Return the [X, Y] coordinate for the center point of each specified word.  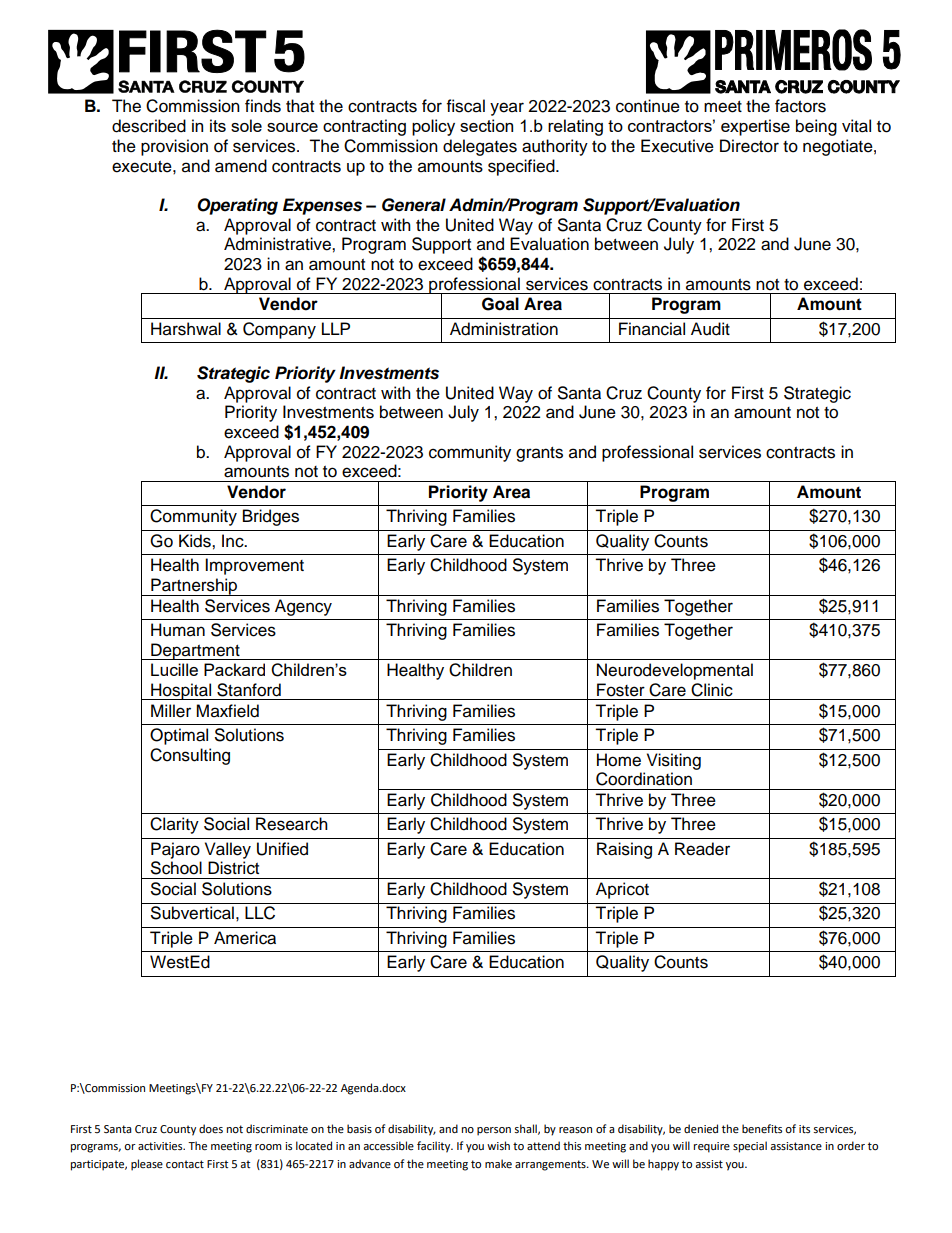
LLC [260, 913]
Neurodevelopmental [675, 671]
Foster [621, 690]
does [211, 1129]
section [486, 125]
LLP [336, 328]
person [494, 1131]
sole [246, 125]
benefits [762, 1129]
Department [195, 651]
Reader [702, 849]
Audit [710, 329]
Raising [624, 850]
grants [539, 454]
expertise [755, 127]
